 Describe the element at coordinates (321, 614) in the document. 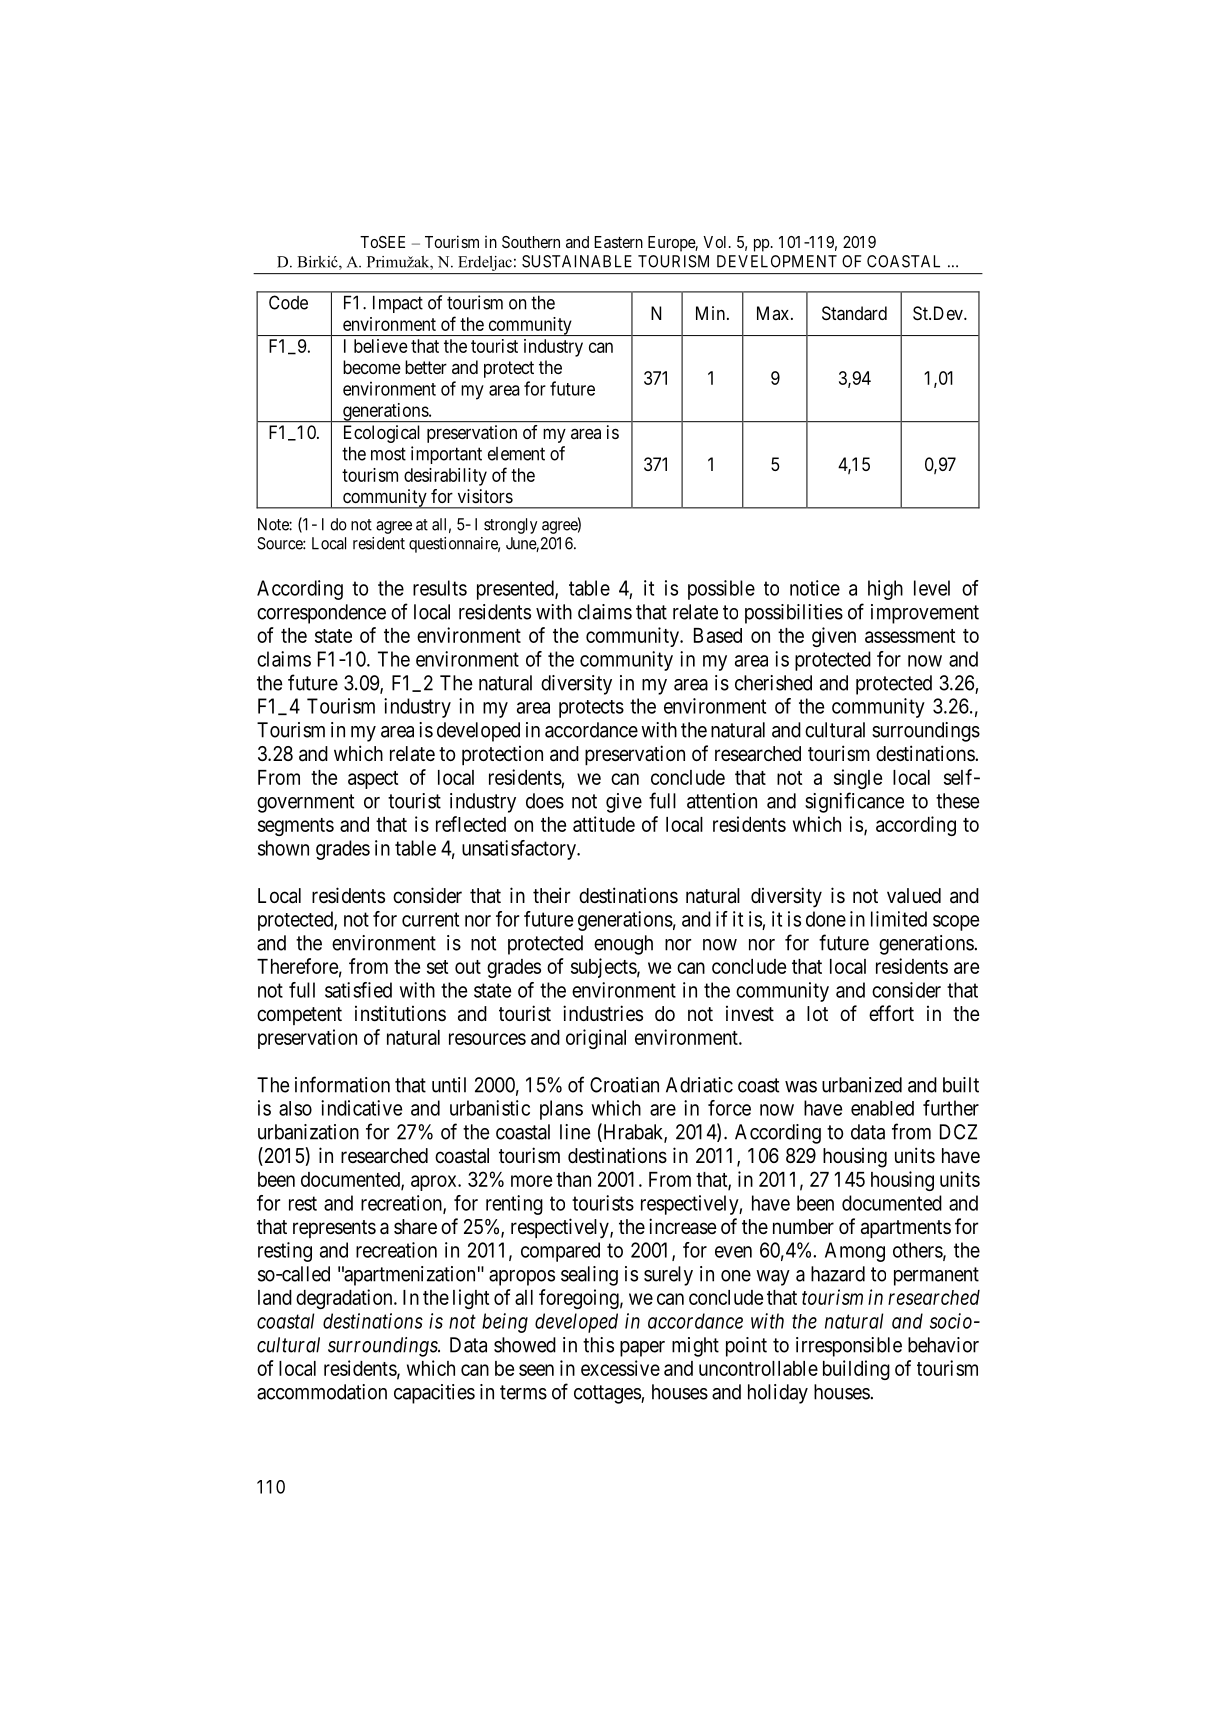

I see `correspondence` at that location.
